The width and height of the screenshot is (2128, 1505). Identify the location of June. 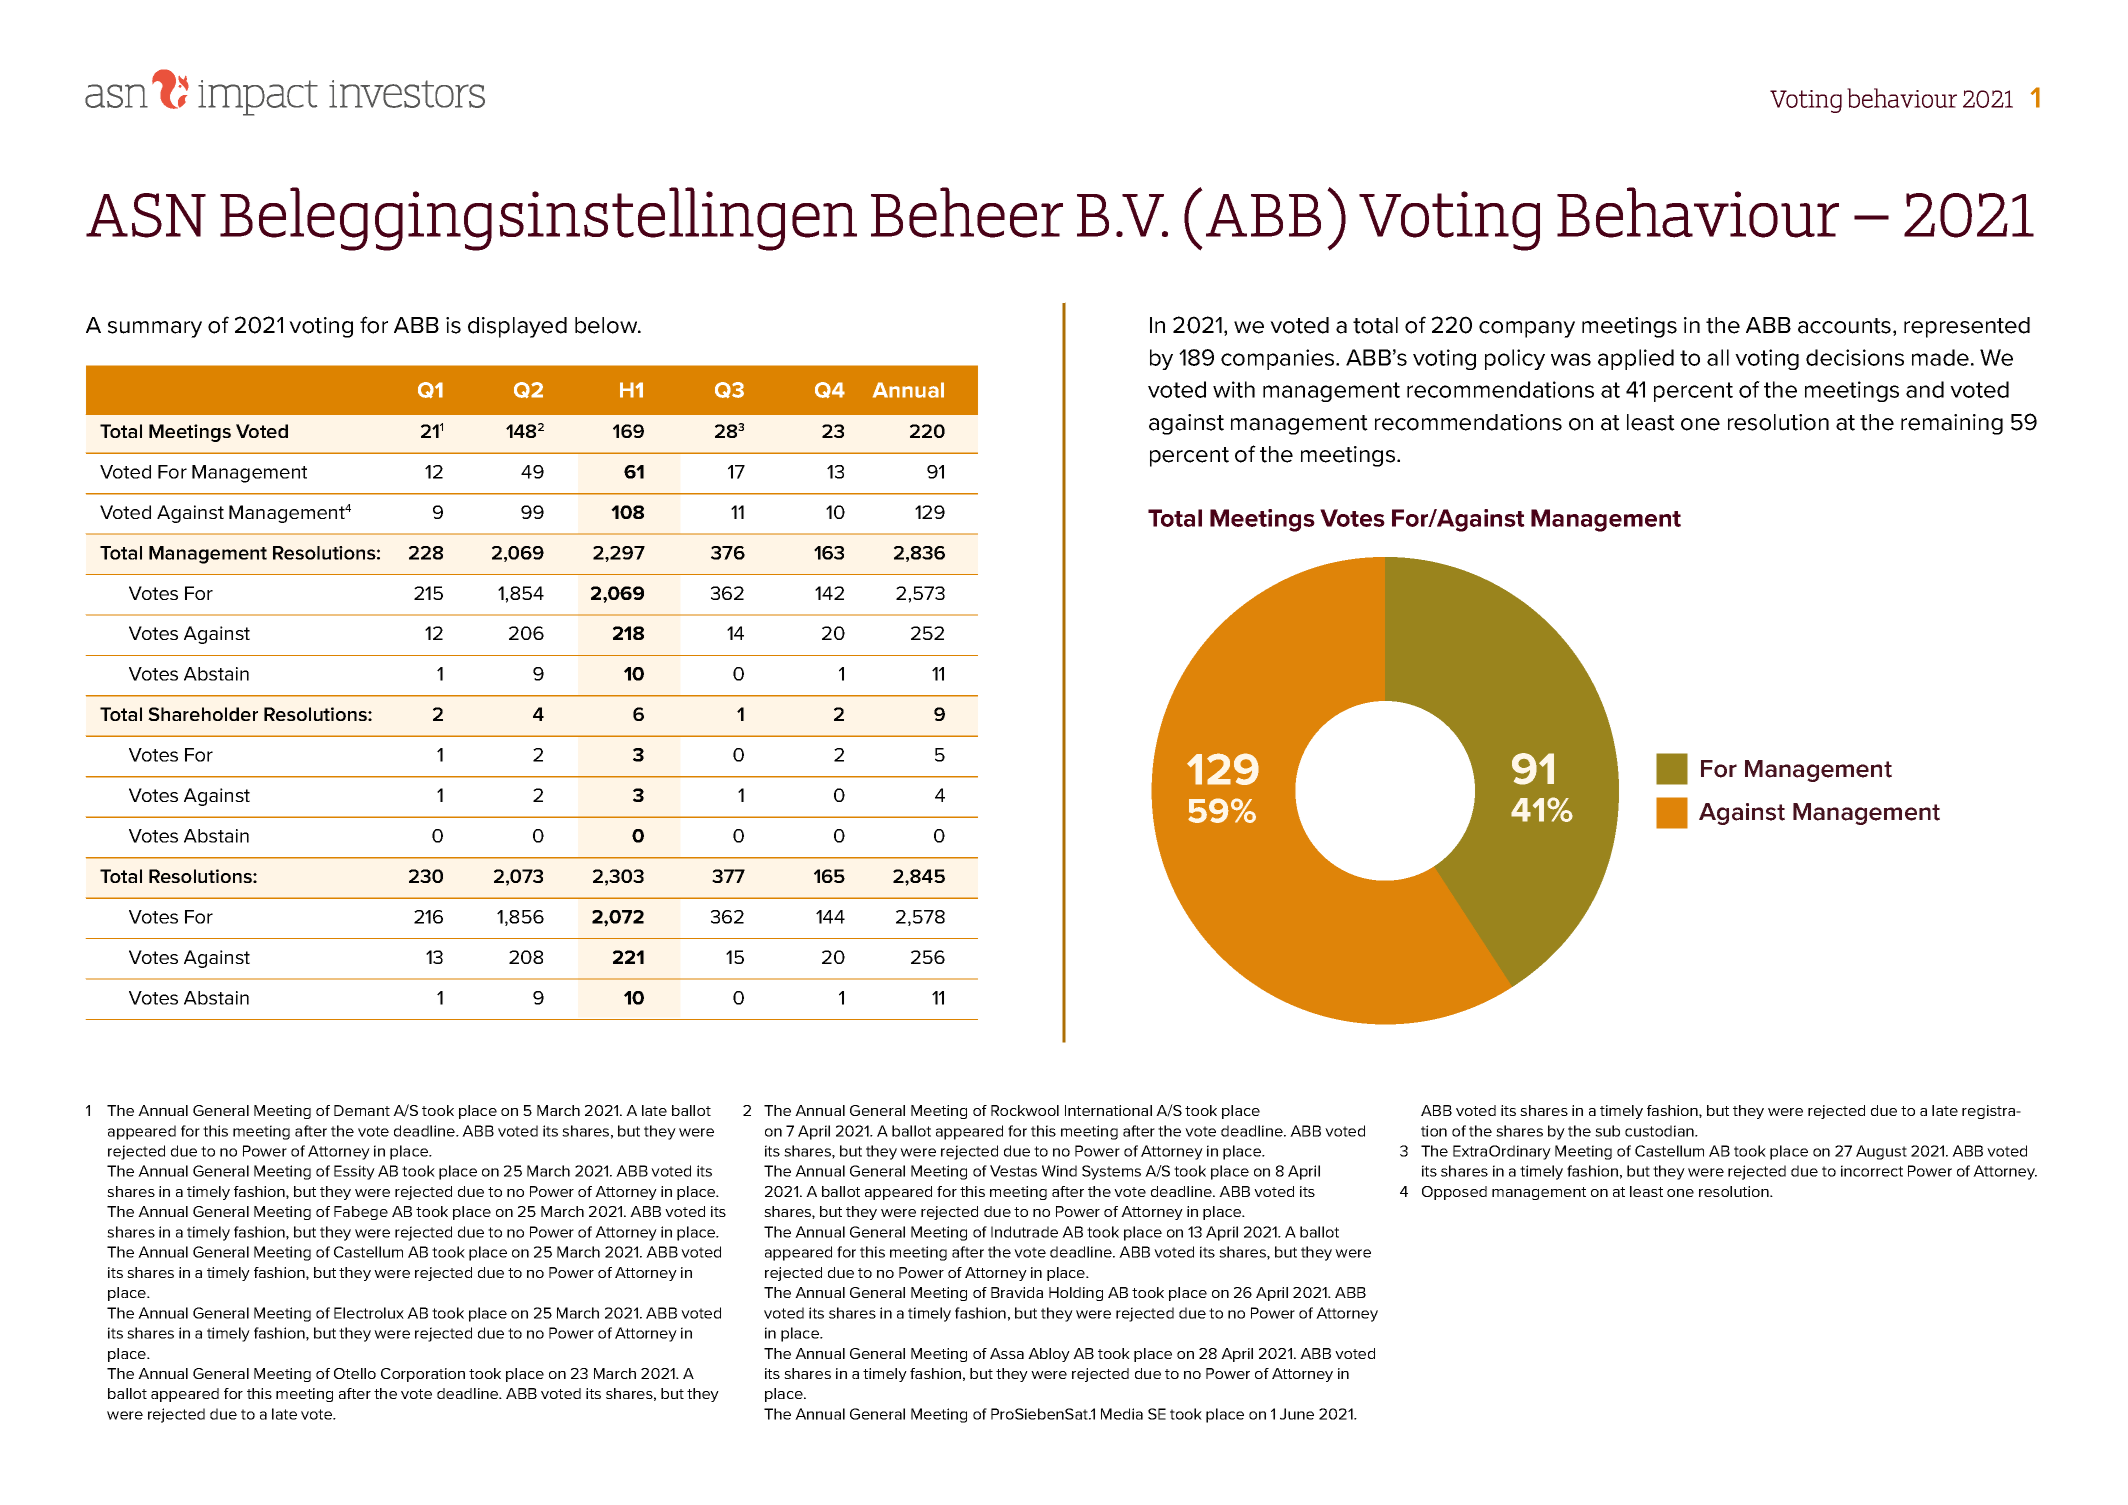
(1297, 1414).
